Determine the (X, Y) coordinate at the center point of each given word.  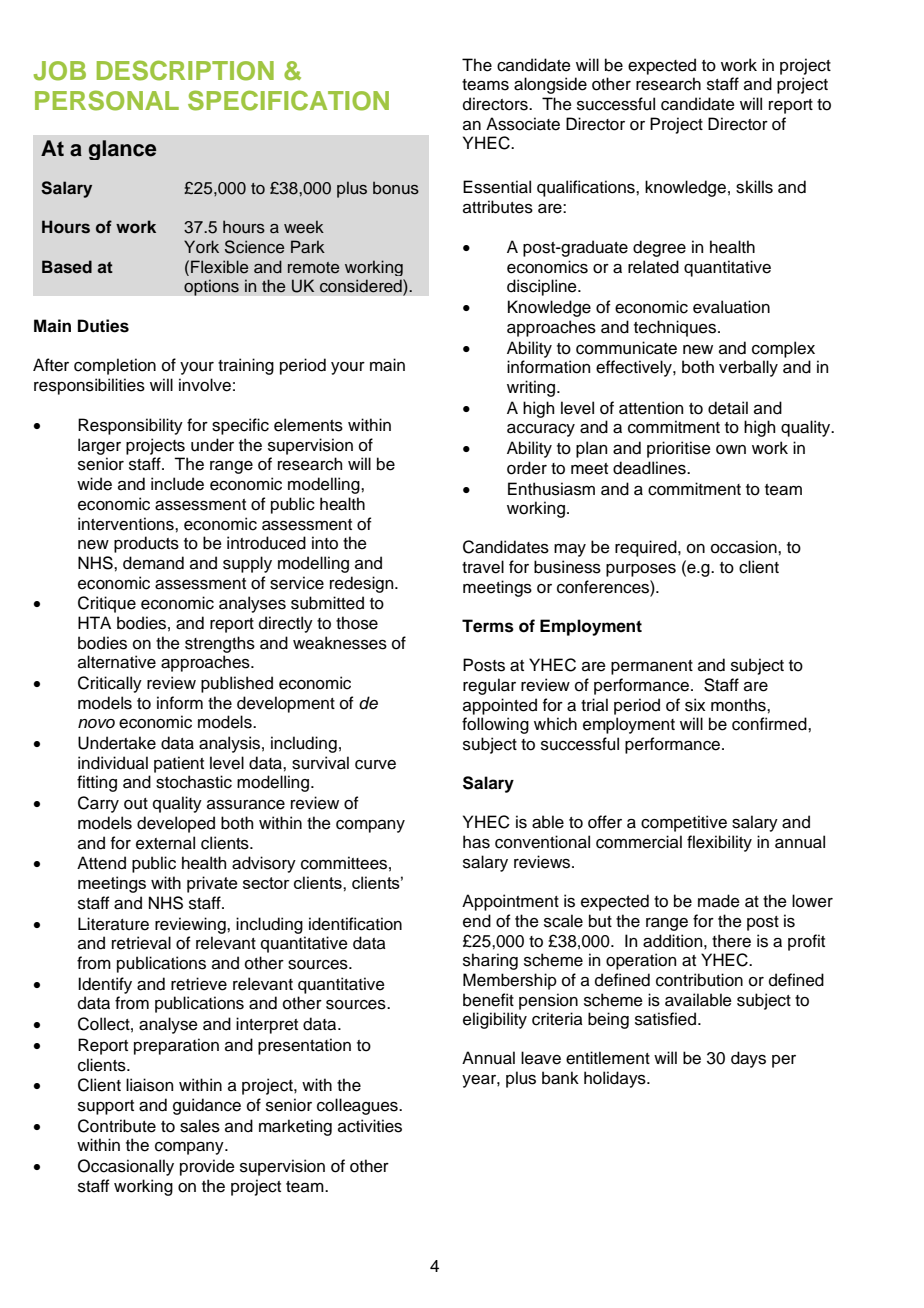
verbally (748, 368)
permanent (652, 667)
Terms (488, 626)
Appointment (510, 902)
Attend (101, 863)
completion (115, 366)
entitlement (608, 1058)
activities (370, 1126)
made (719, 901)
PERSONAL (107, 100)
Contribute (117, 1126)
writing (531, 388)
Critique (107, 604)
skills (754, 187)
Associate (523, 124)
